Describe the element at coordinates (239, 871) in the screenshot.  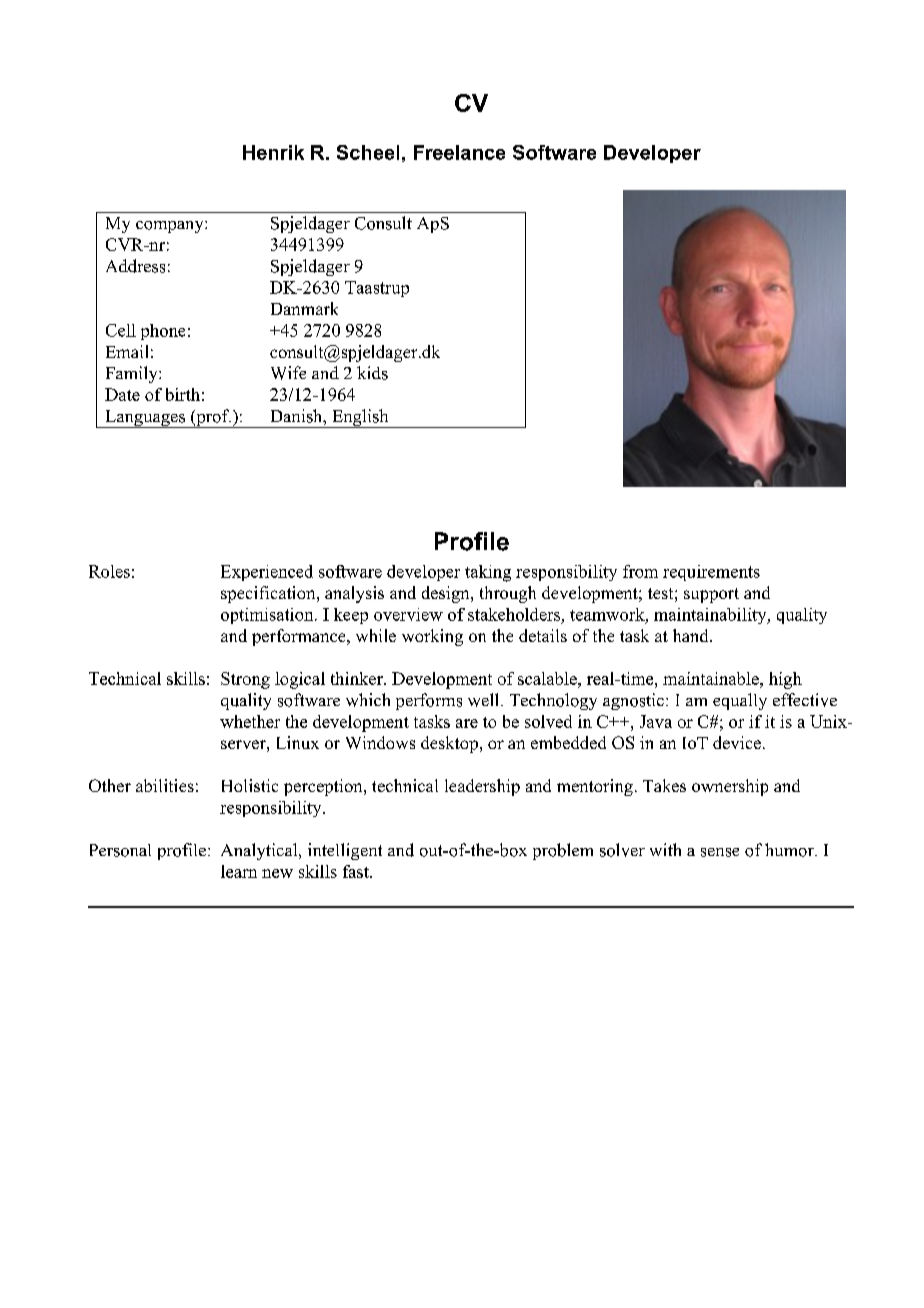
I see `learn` at that location.
